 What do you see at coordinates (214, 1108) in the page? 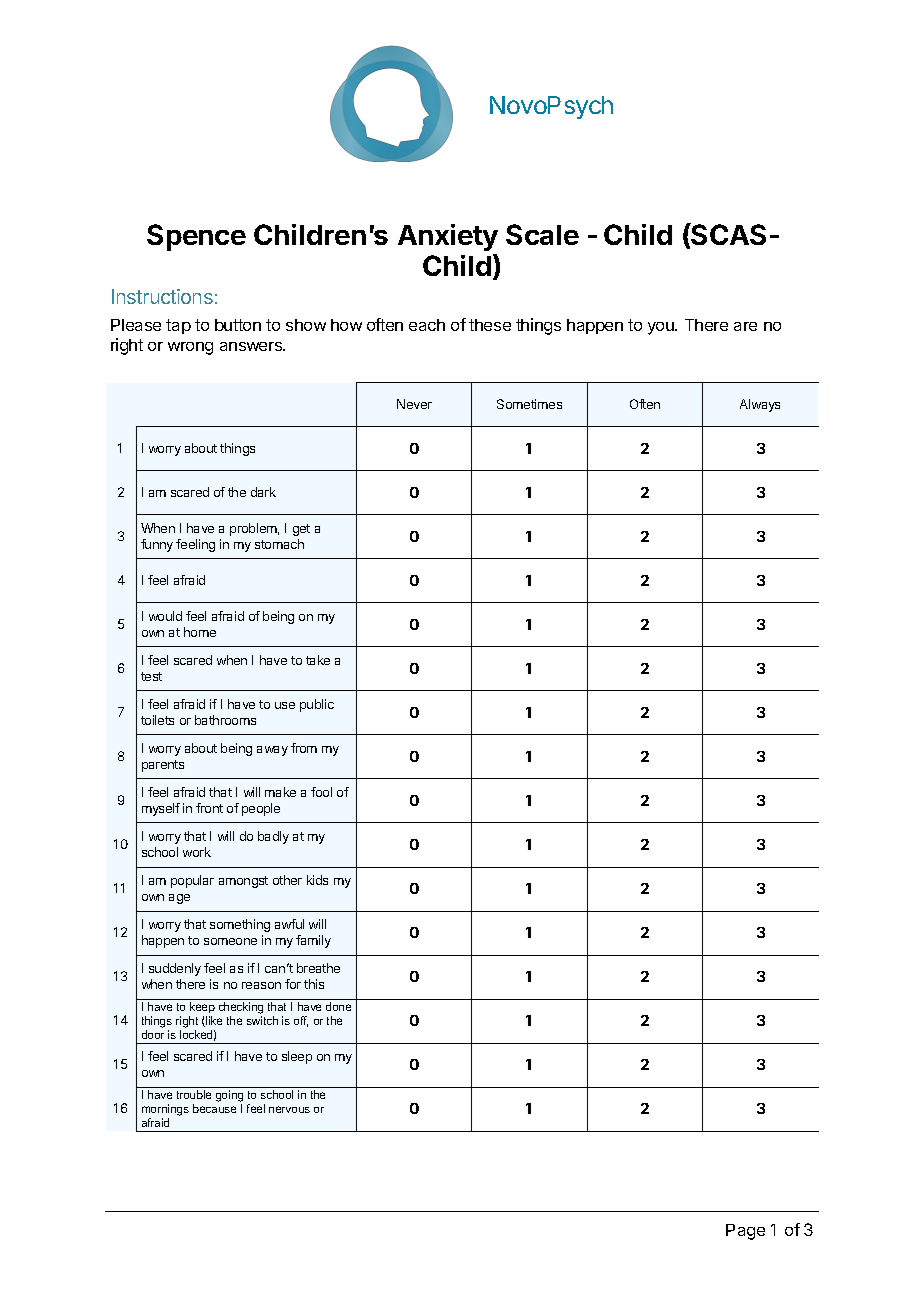
I see `because` at bounding box center [214, 1108].
